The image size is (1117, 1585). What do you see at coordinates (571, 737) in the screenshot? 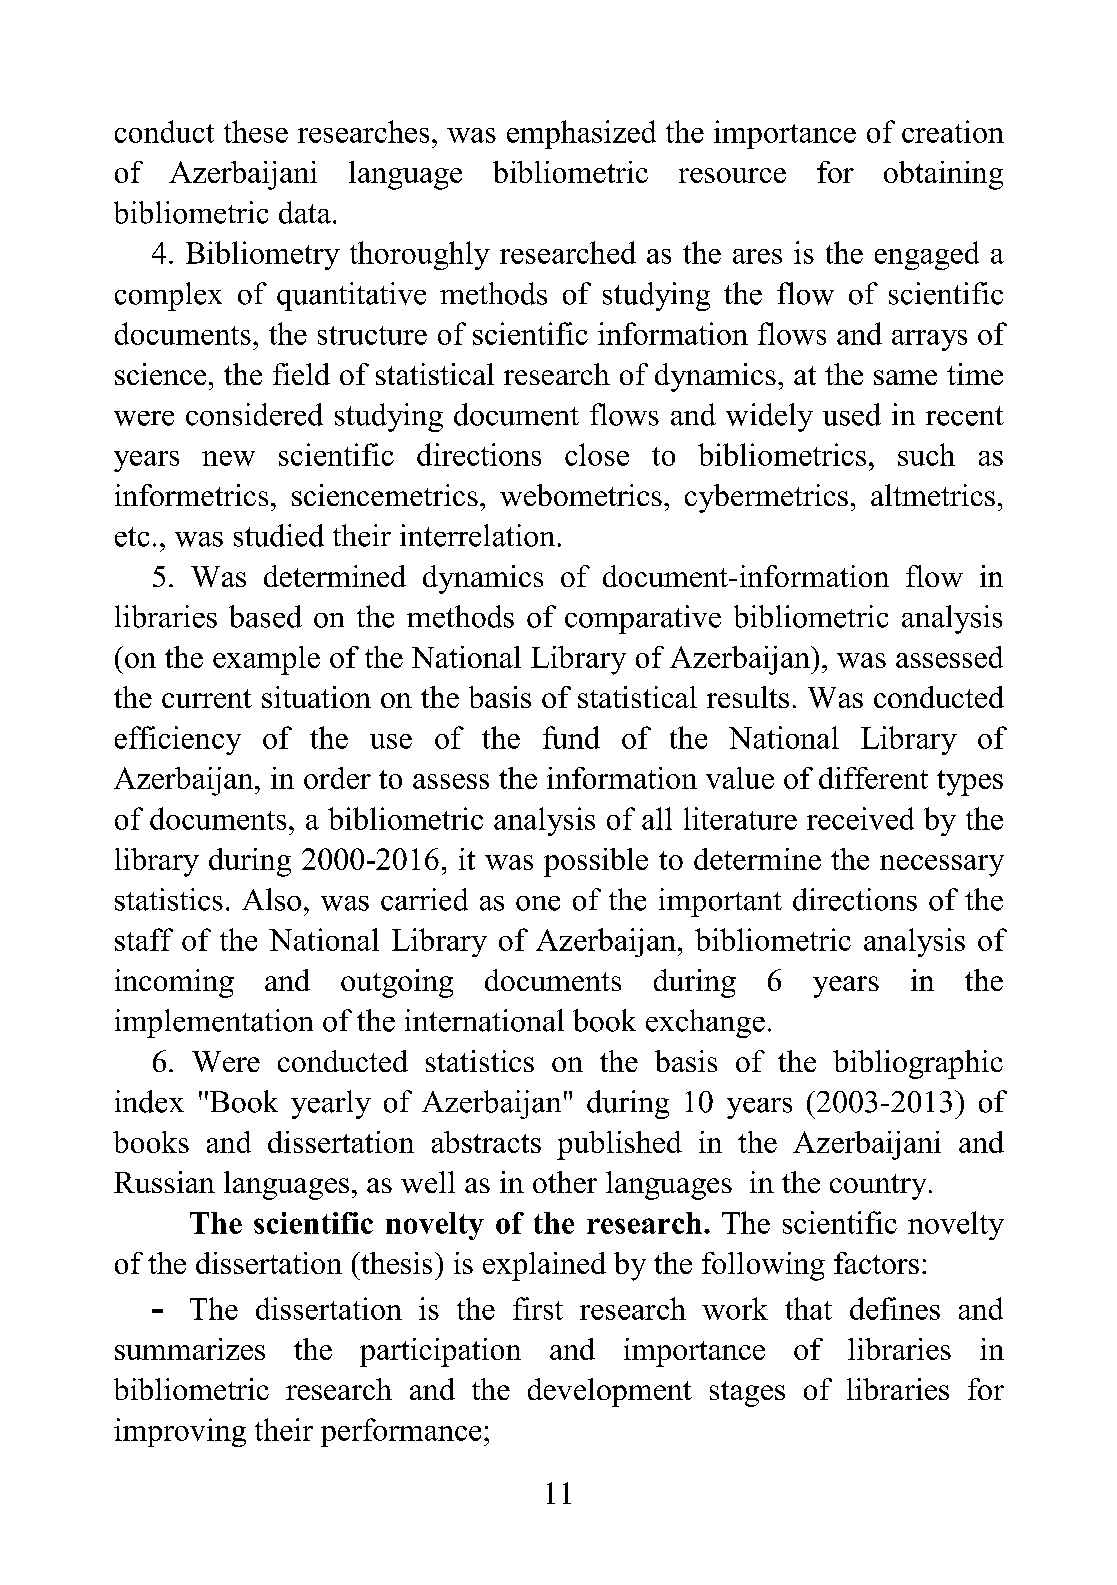
I see `fund` at bounding box center [571, 737].
